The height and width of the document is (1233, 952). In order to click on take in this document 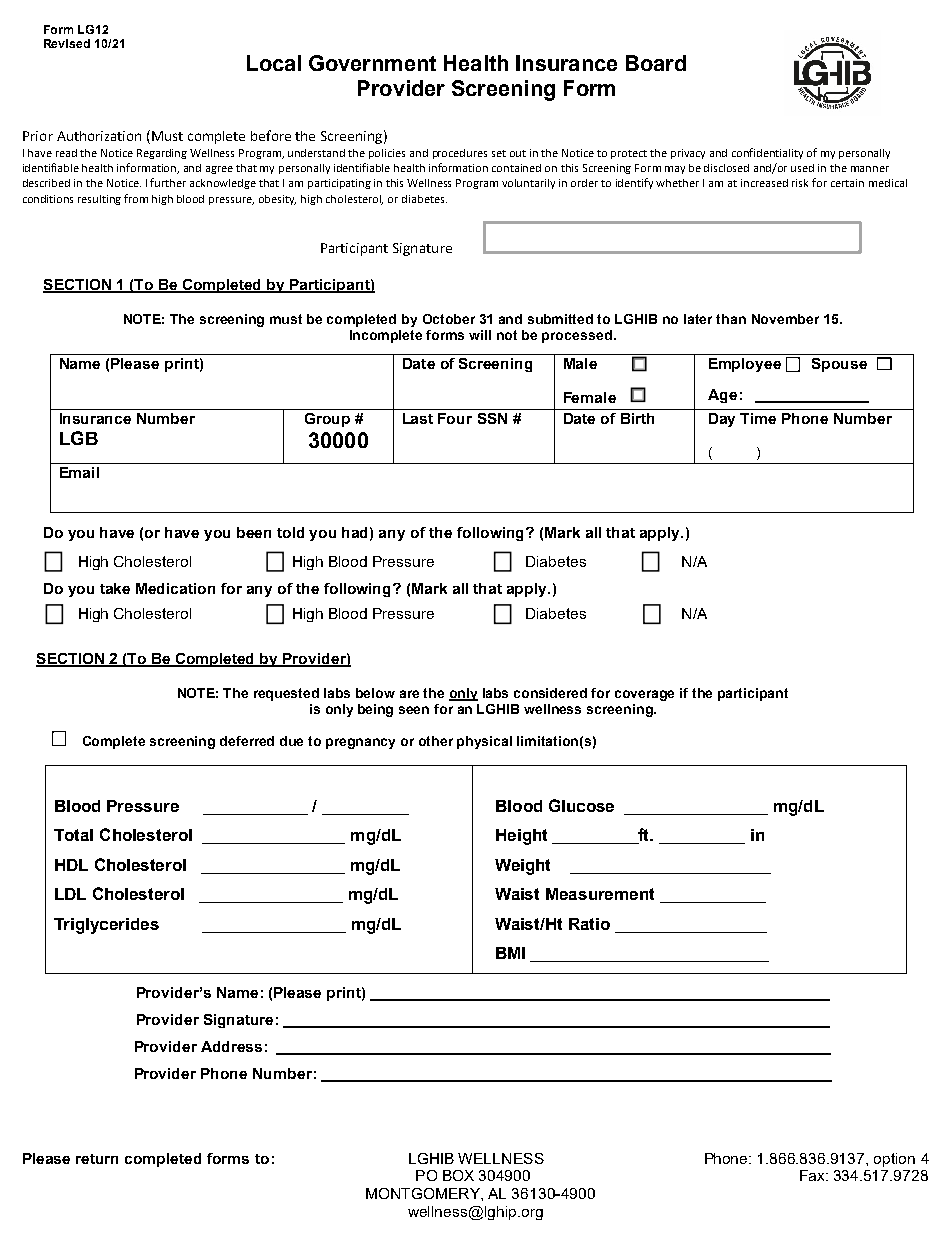, I will do `click(115, 588)`.
